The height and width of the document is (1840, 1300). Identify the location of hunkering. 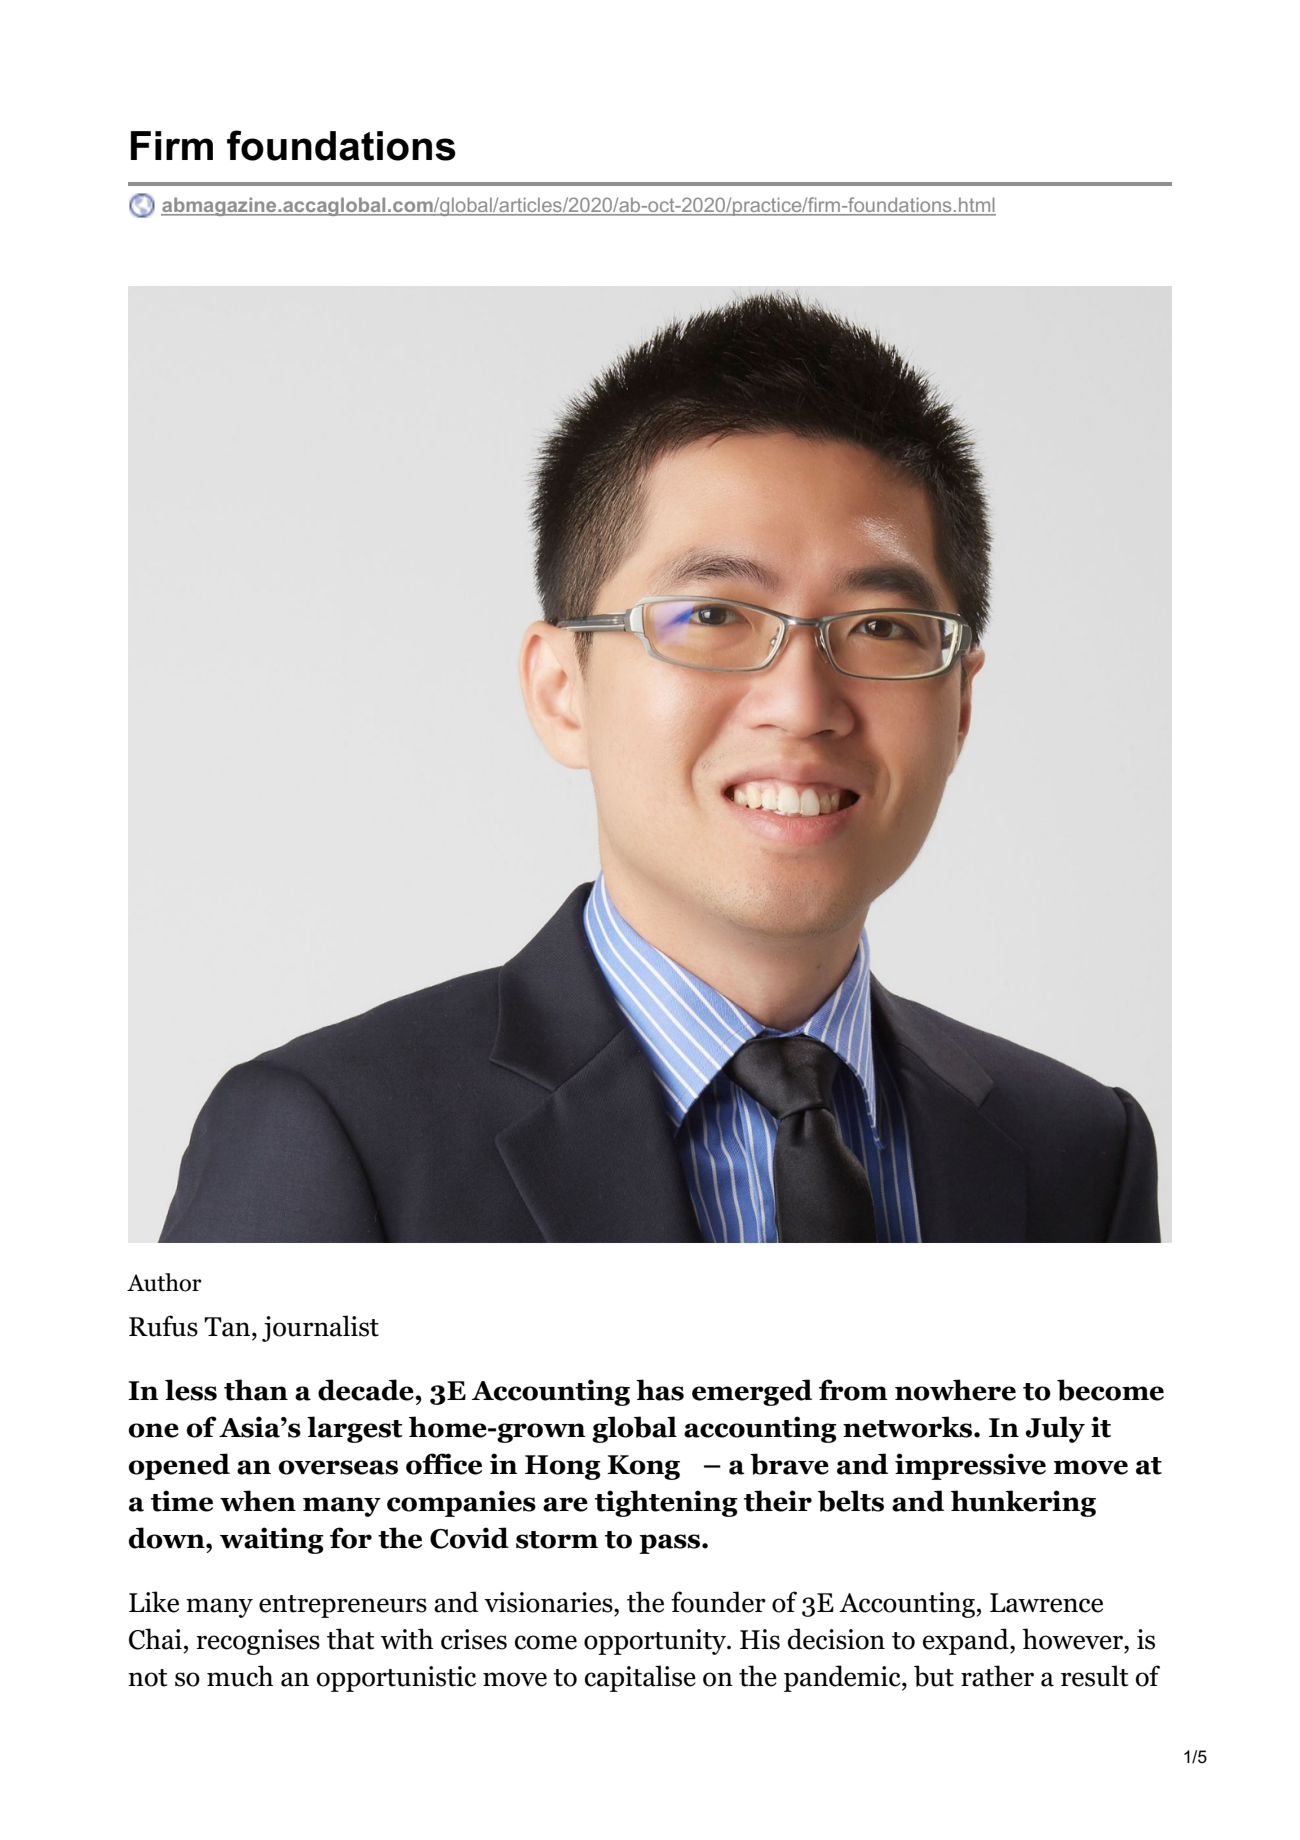
(1023, 1503).
